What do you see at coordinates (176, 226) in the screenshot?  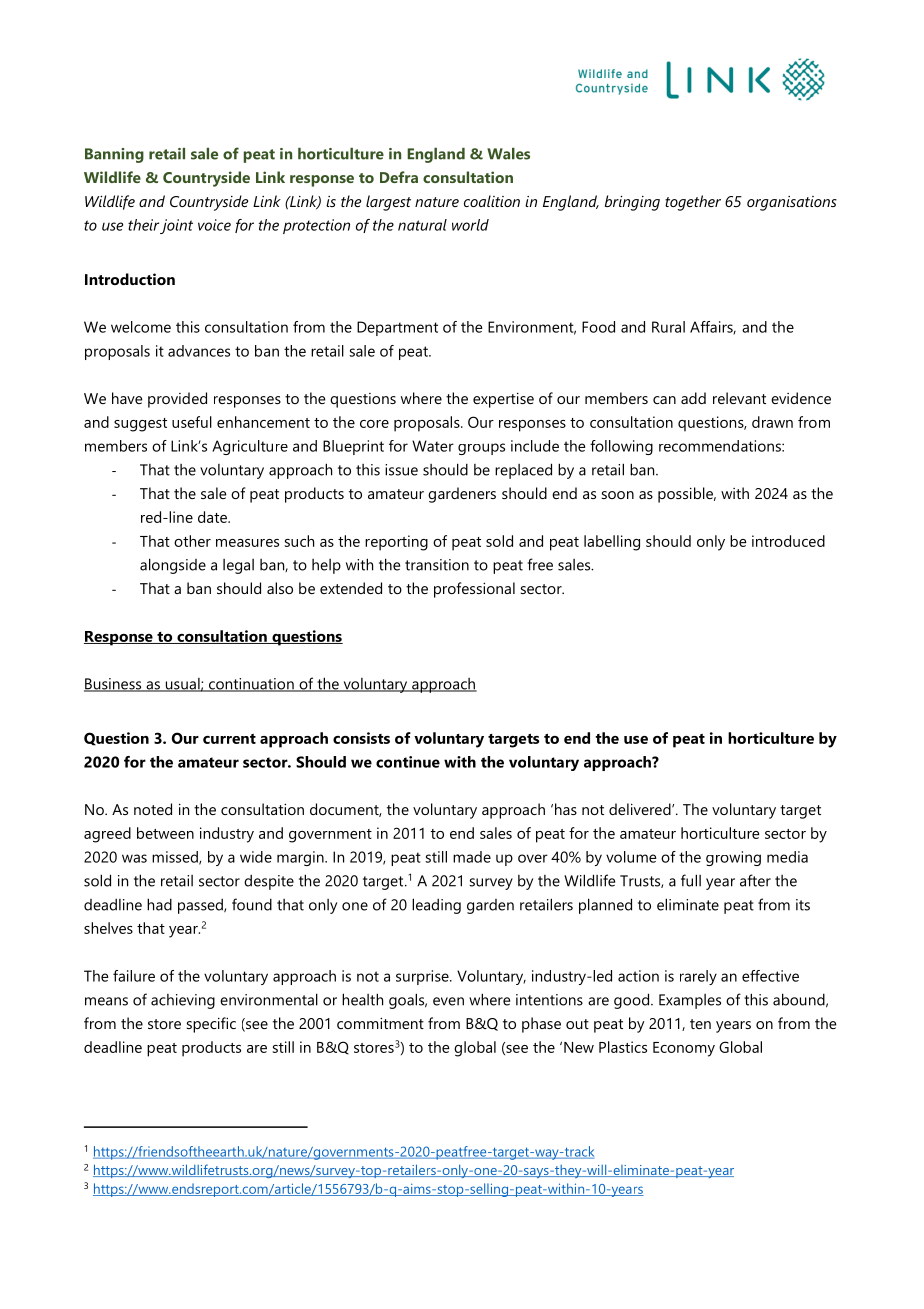 I see `joint` at bounding box center [176, 226].
